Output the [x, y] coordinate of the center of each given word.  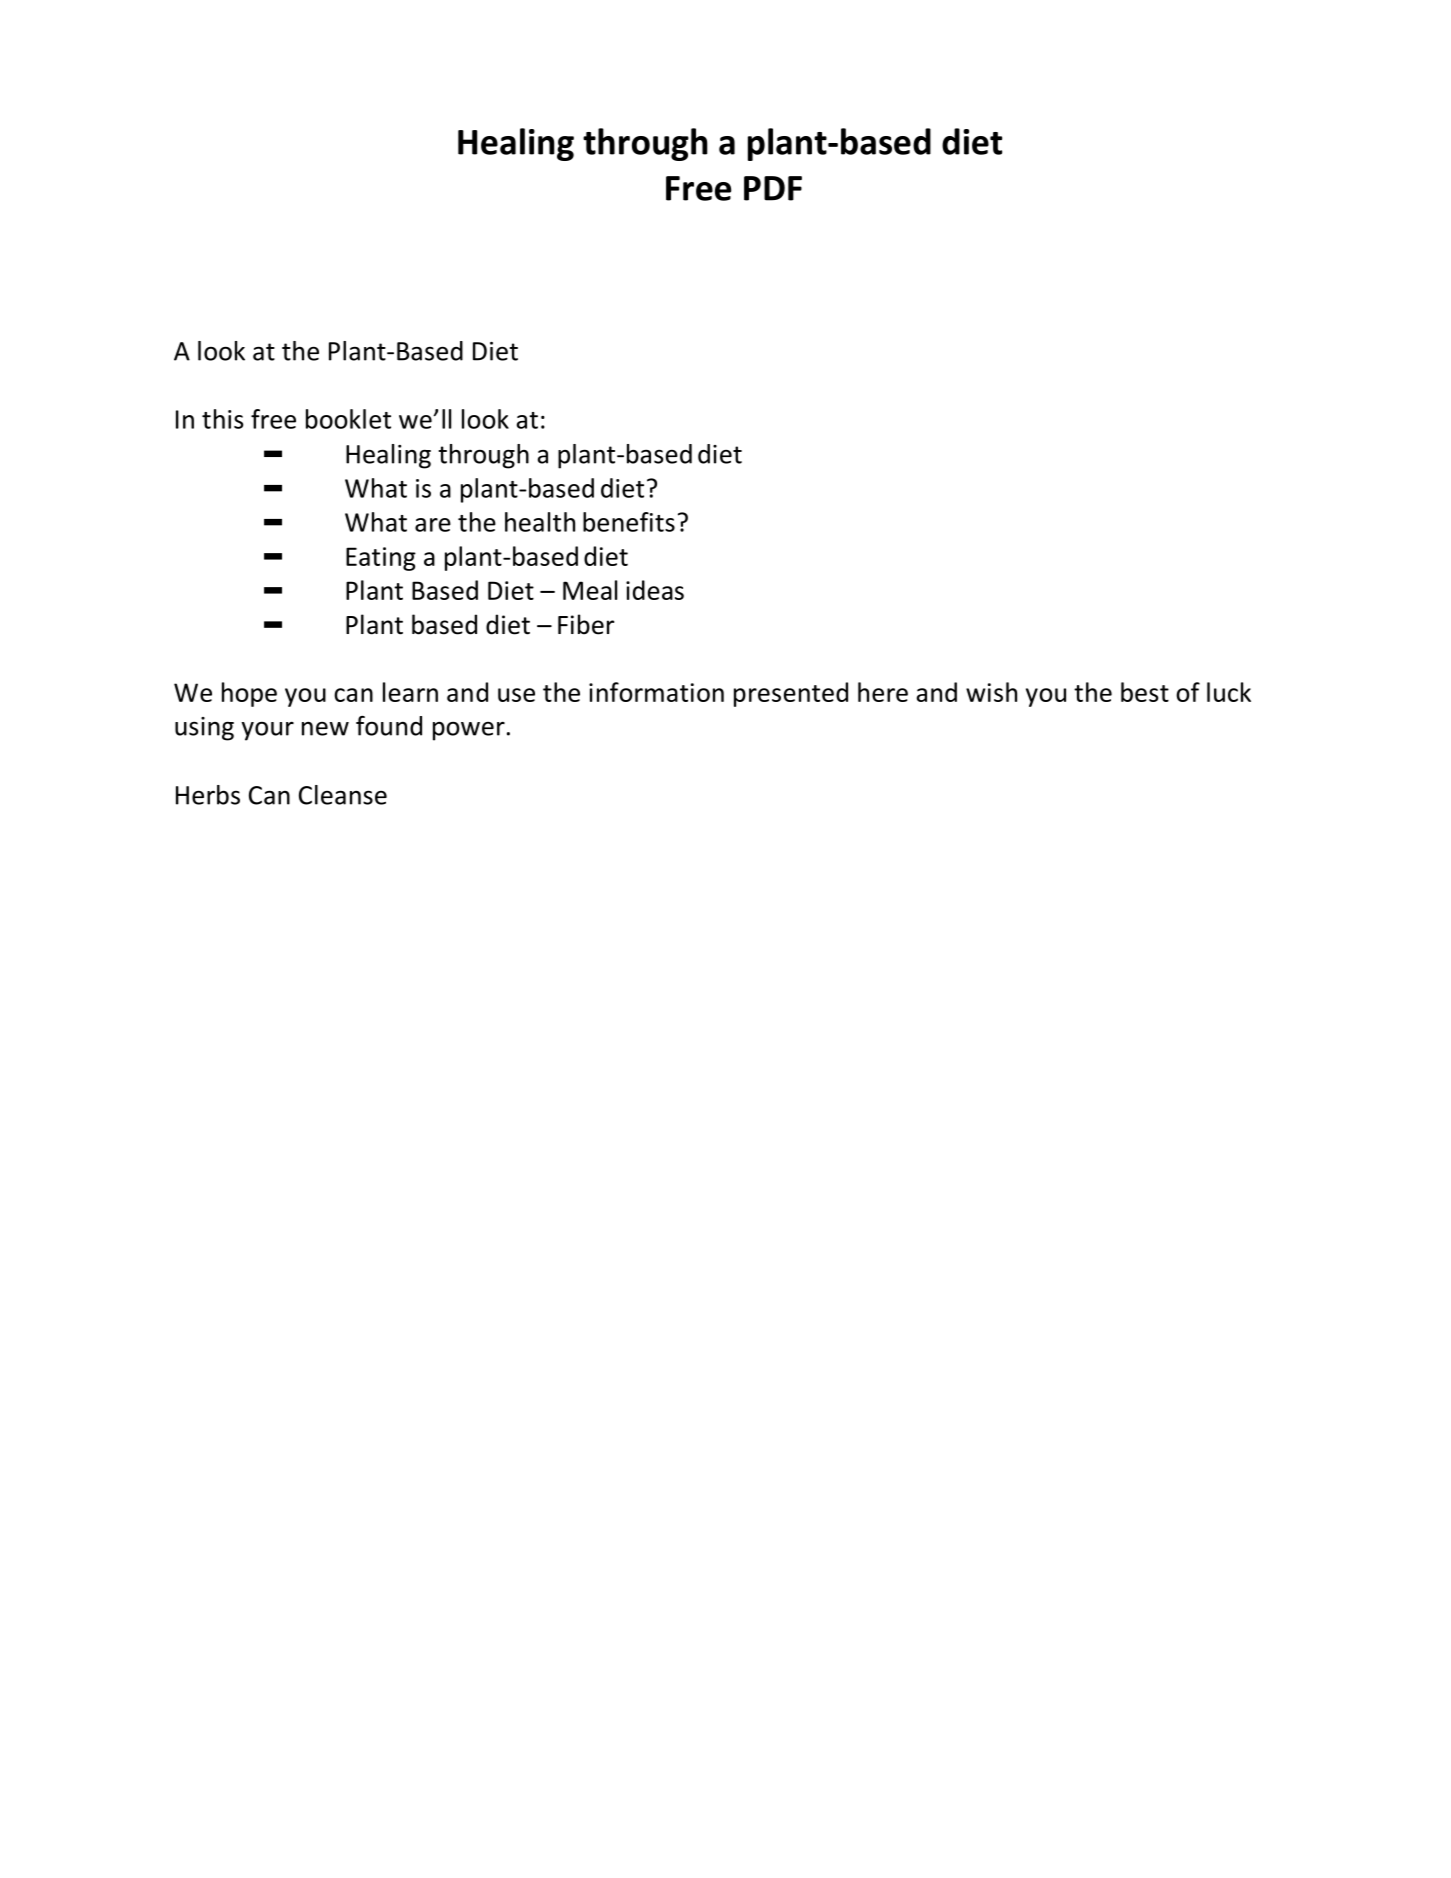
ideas [655, 590]
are [433, 525]
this [222, 419]
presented [791, 694]
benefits [629, 522]
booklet [348, 419]
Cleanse [343, 795]
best [1145, 692]
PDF [773, 188]
